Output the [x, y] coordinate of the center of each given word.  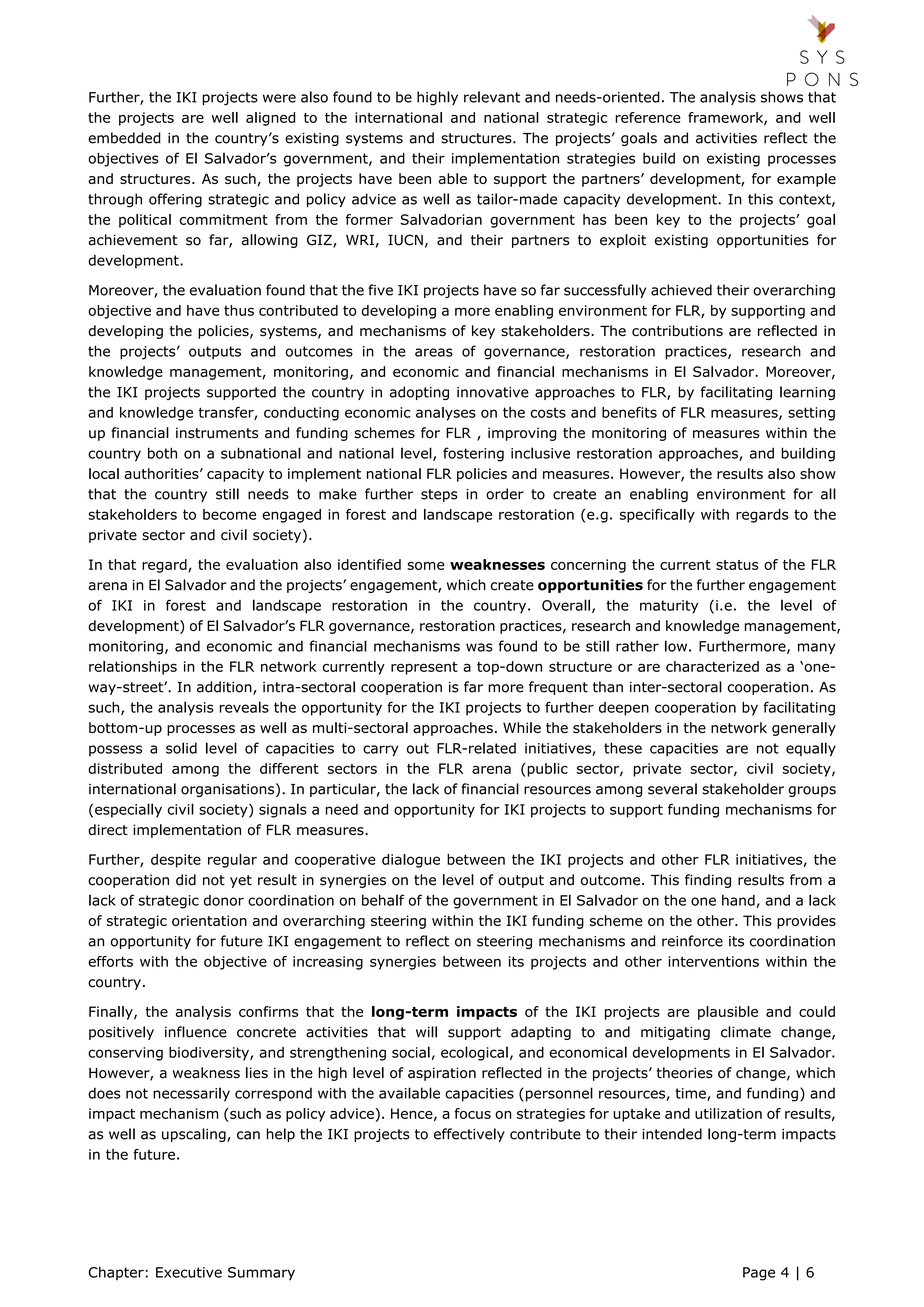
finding [708, 881]
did [186, 880]
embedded [124, 138]
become [229, 514]
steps [439, 495]
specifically [657, 516]
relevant [492, 97]
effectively [469, 1135]
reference [648, 117]
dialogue [411, 861]
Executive [189, 1272]
